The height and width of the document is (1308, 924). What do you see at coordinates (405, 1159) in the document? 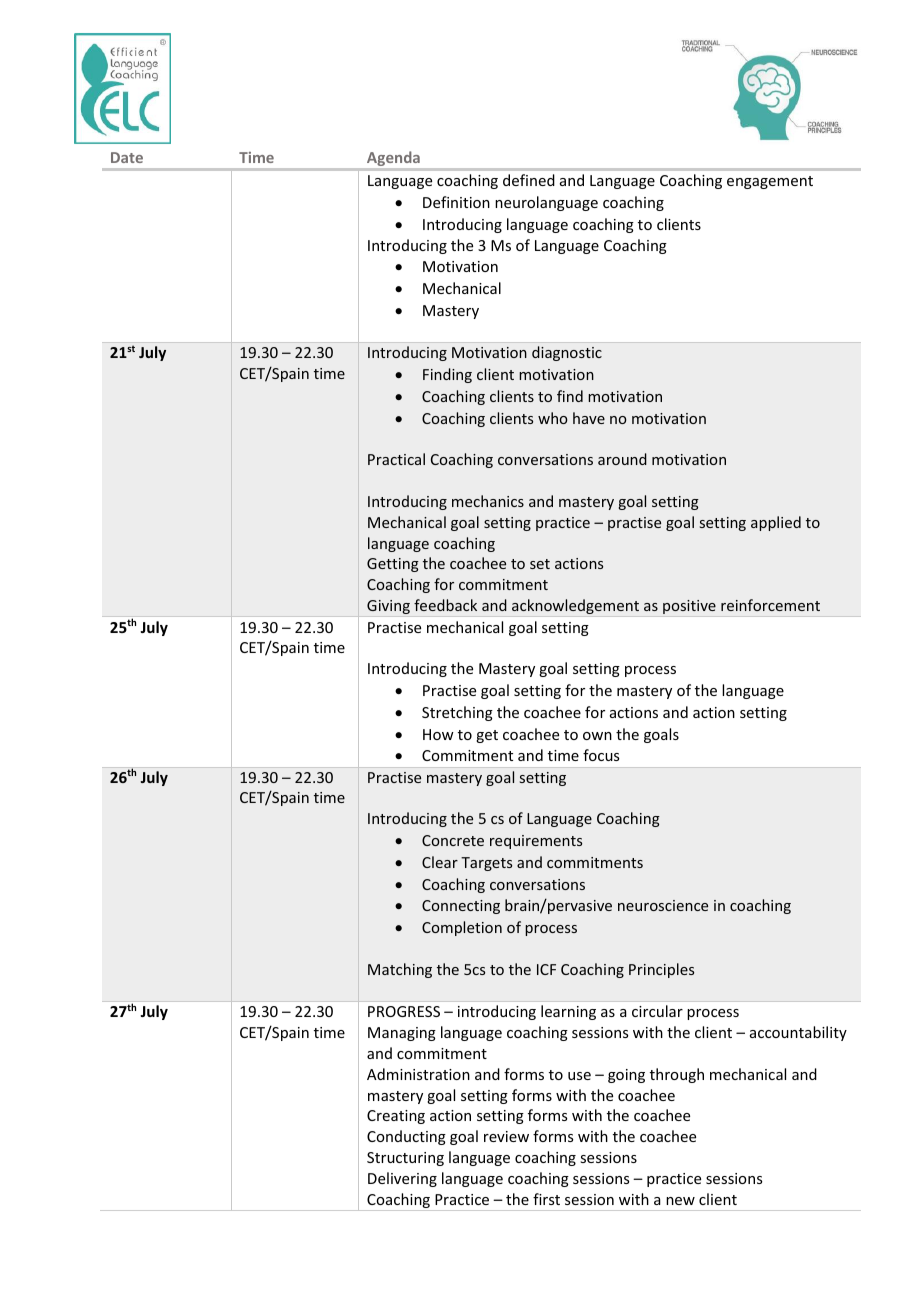
I see `Structuring` at bounding box center [405, 1159].
